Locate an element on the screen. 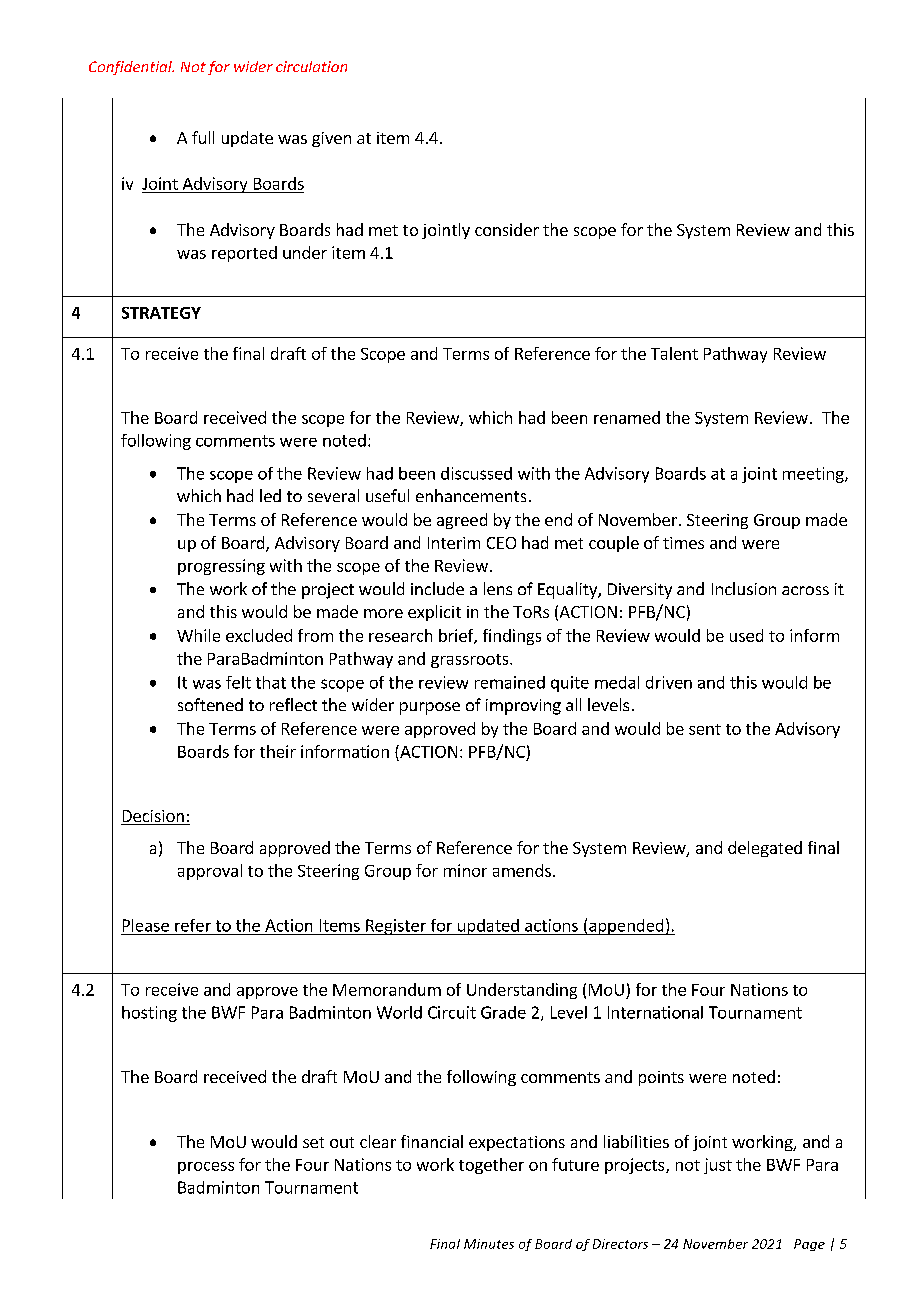  given is located at coordinates (331, 139).
